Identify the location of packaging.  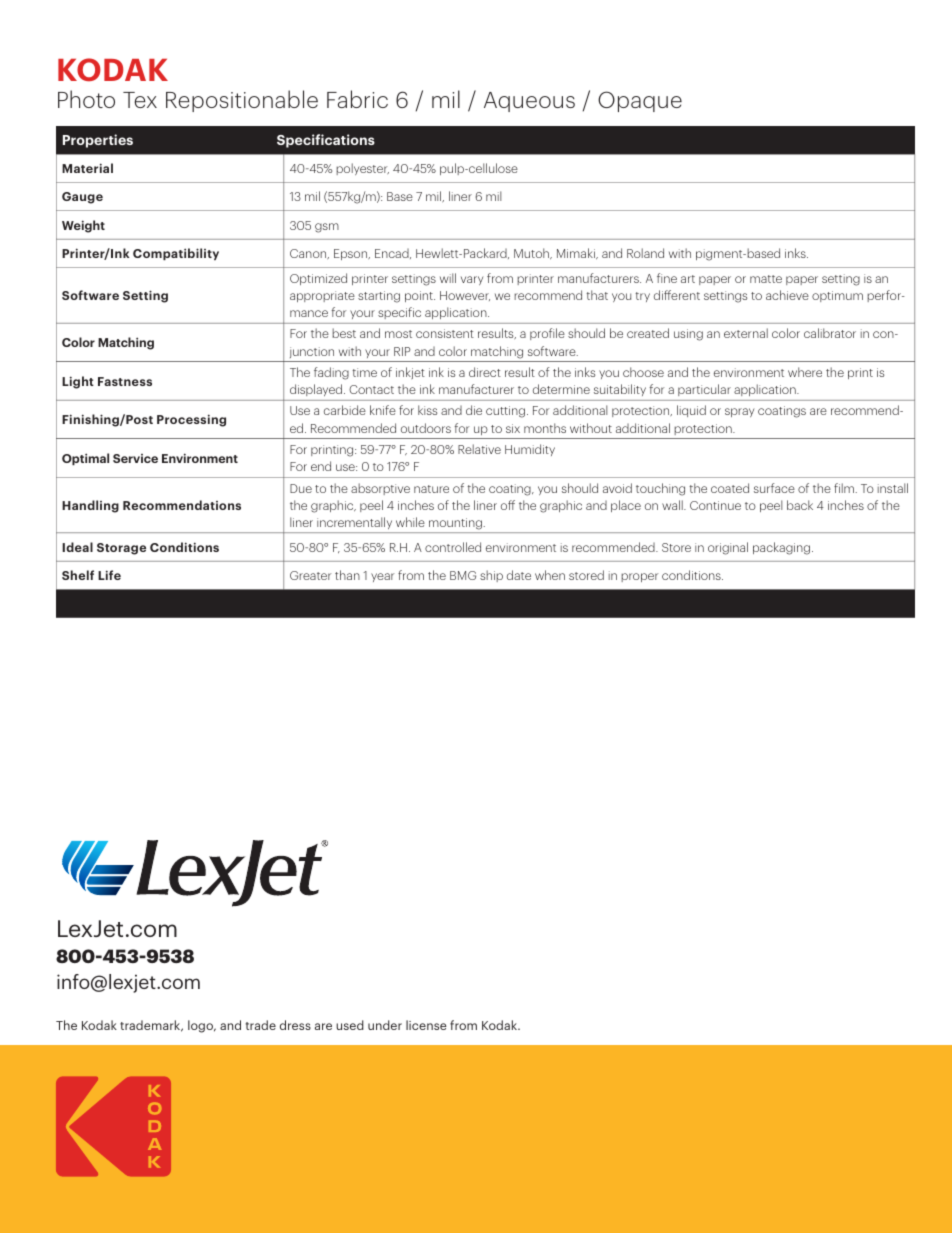
(781, 548).
